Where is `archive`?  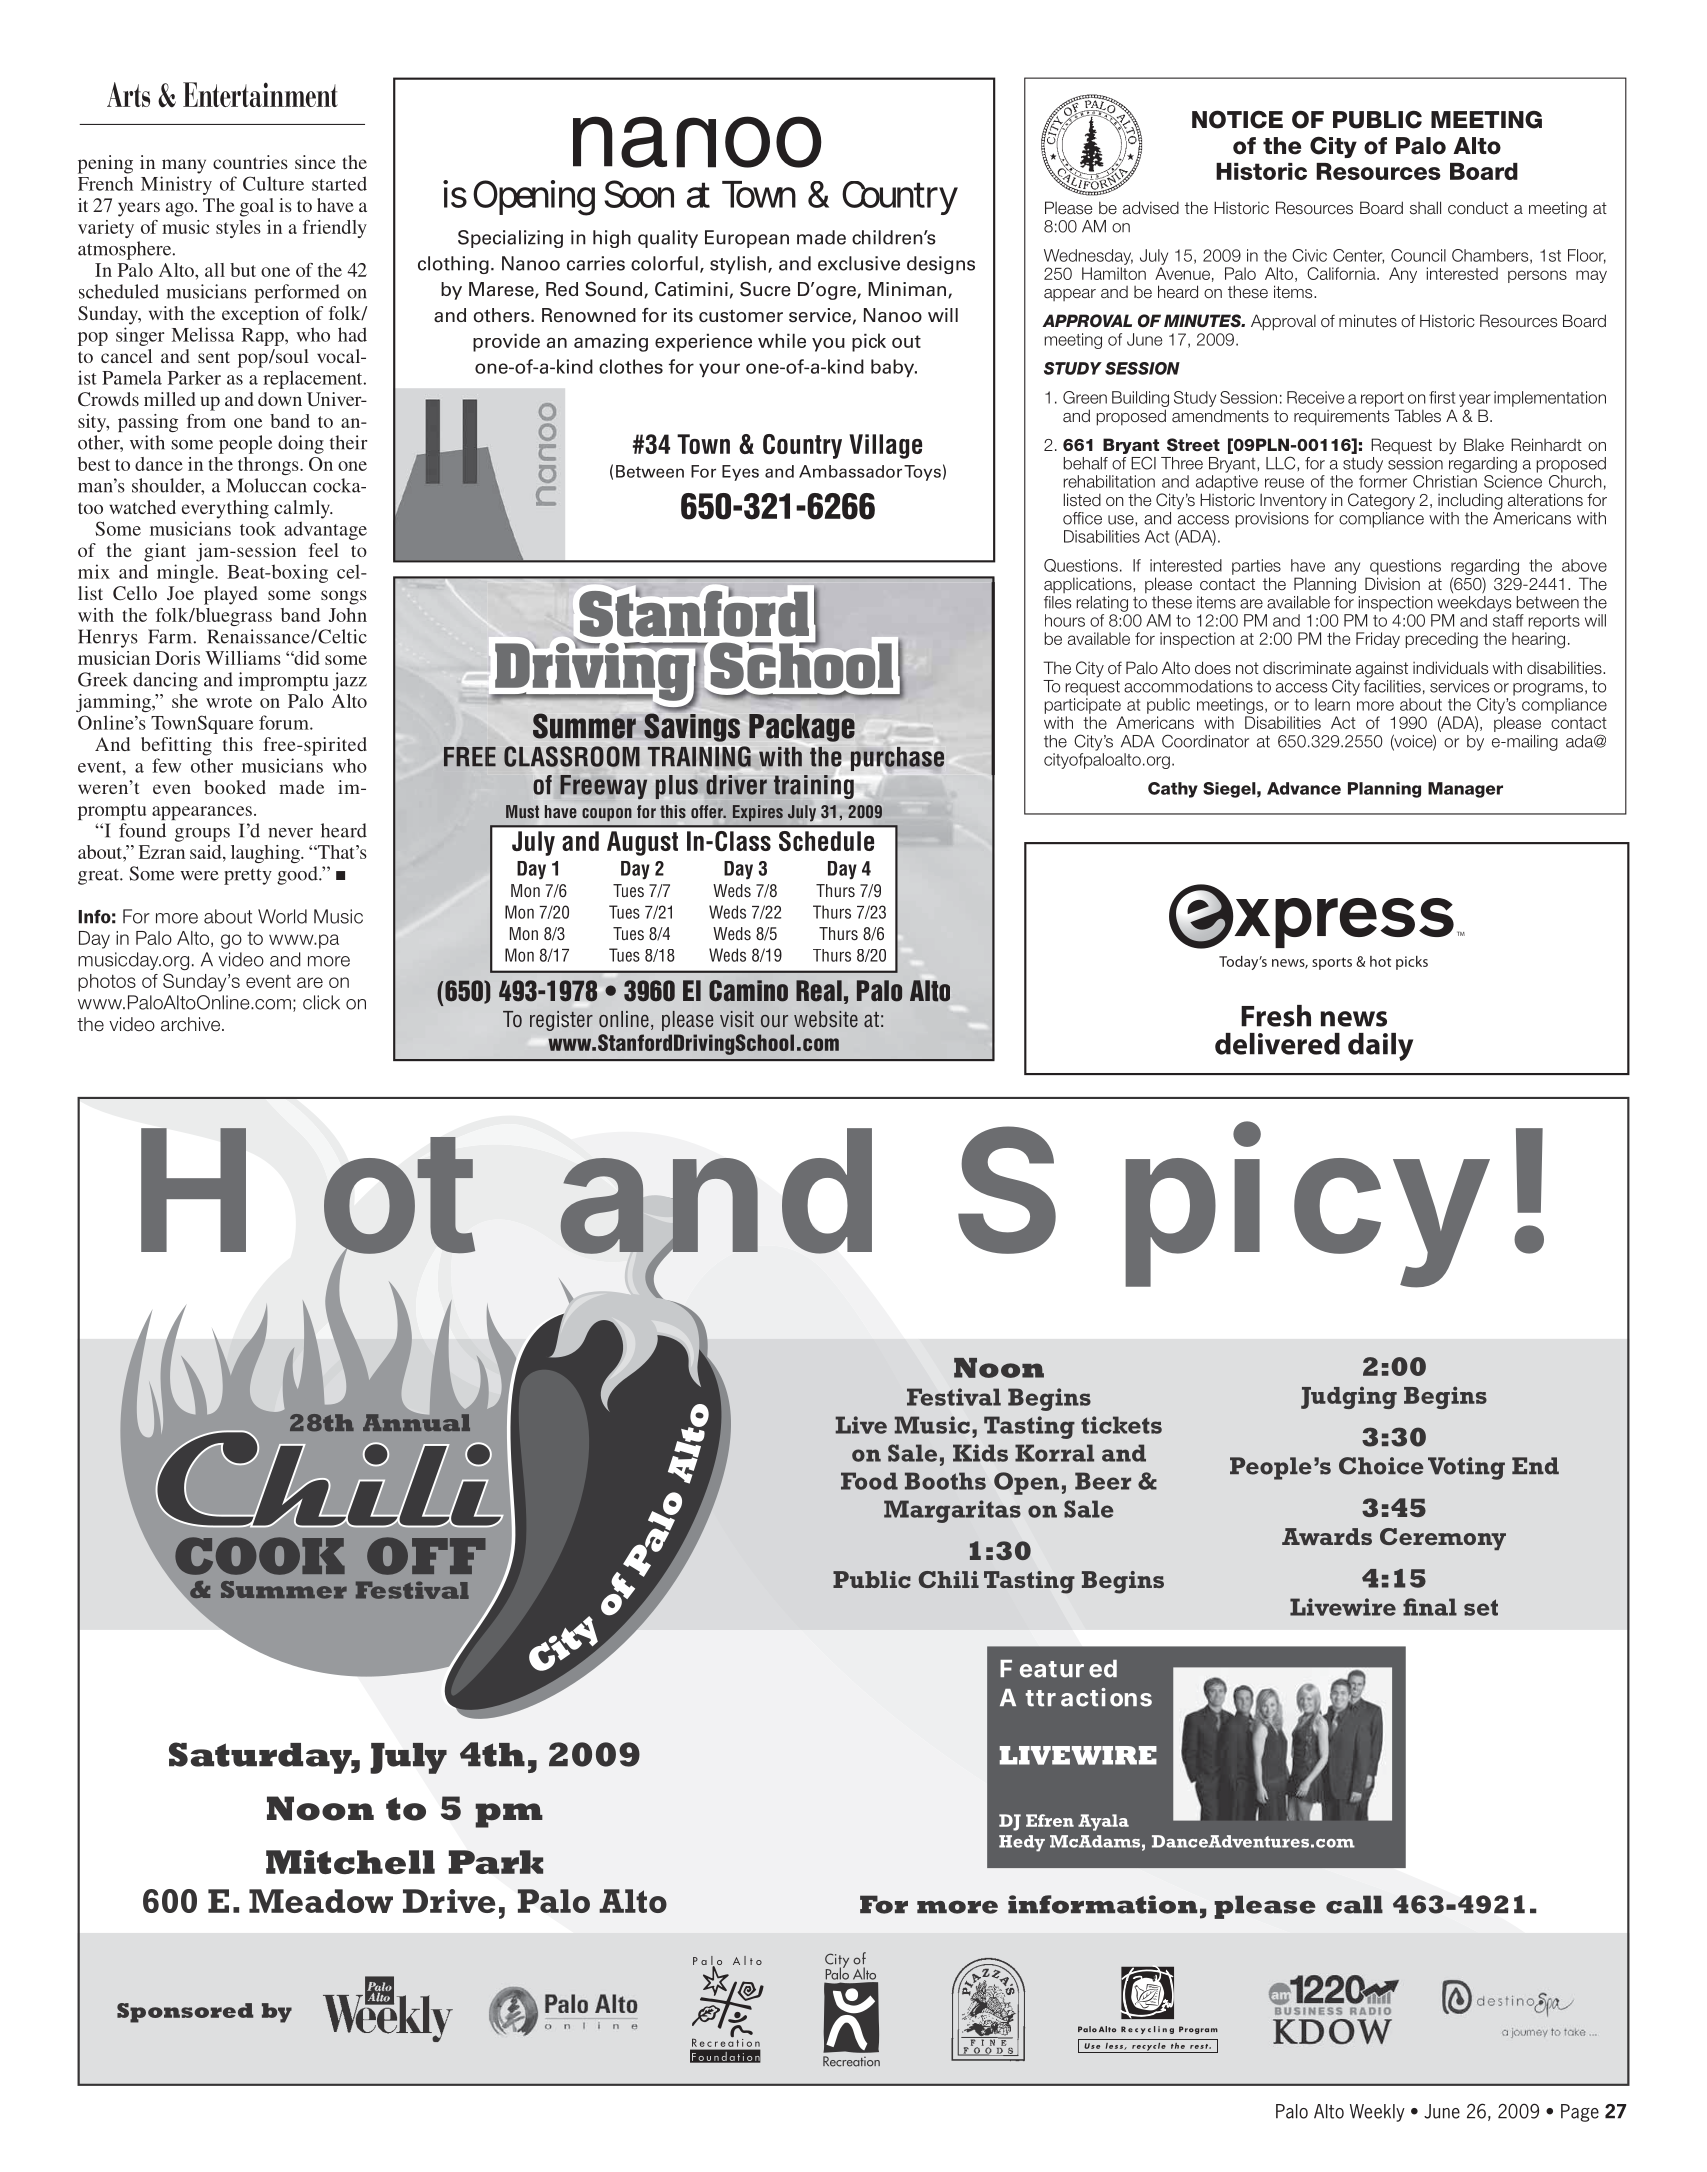
archive is located at coordinates (192, 1024).
